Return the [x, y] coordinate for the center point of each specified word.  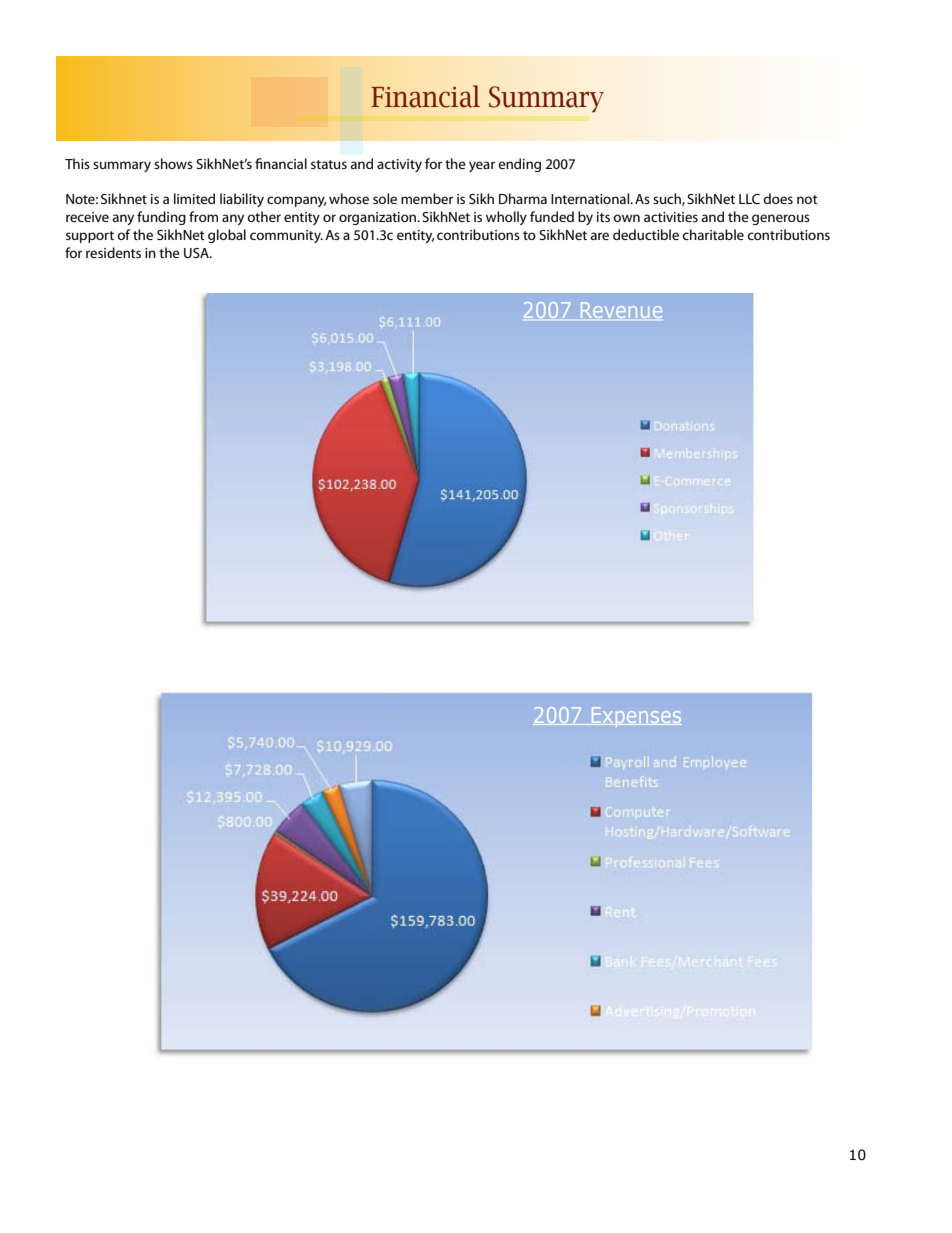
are [599, 236]
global [227, 236]
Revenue [621, 310]
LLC [749, 199]
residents [113, 252]
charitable [713, 234]
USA [197, 253]
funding [161, 218]
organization [379, 218]
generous [781, 219]
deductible [646, 234]
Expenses [635, 717]
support [90, 237]
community [286, 236]
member [427, 198]
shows [173, 163]
